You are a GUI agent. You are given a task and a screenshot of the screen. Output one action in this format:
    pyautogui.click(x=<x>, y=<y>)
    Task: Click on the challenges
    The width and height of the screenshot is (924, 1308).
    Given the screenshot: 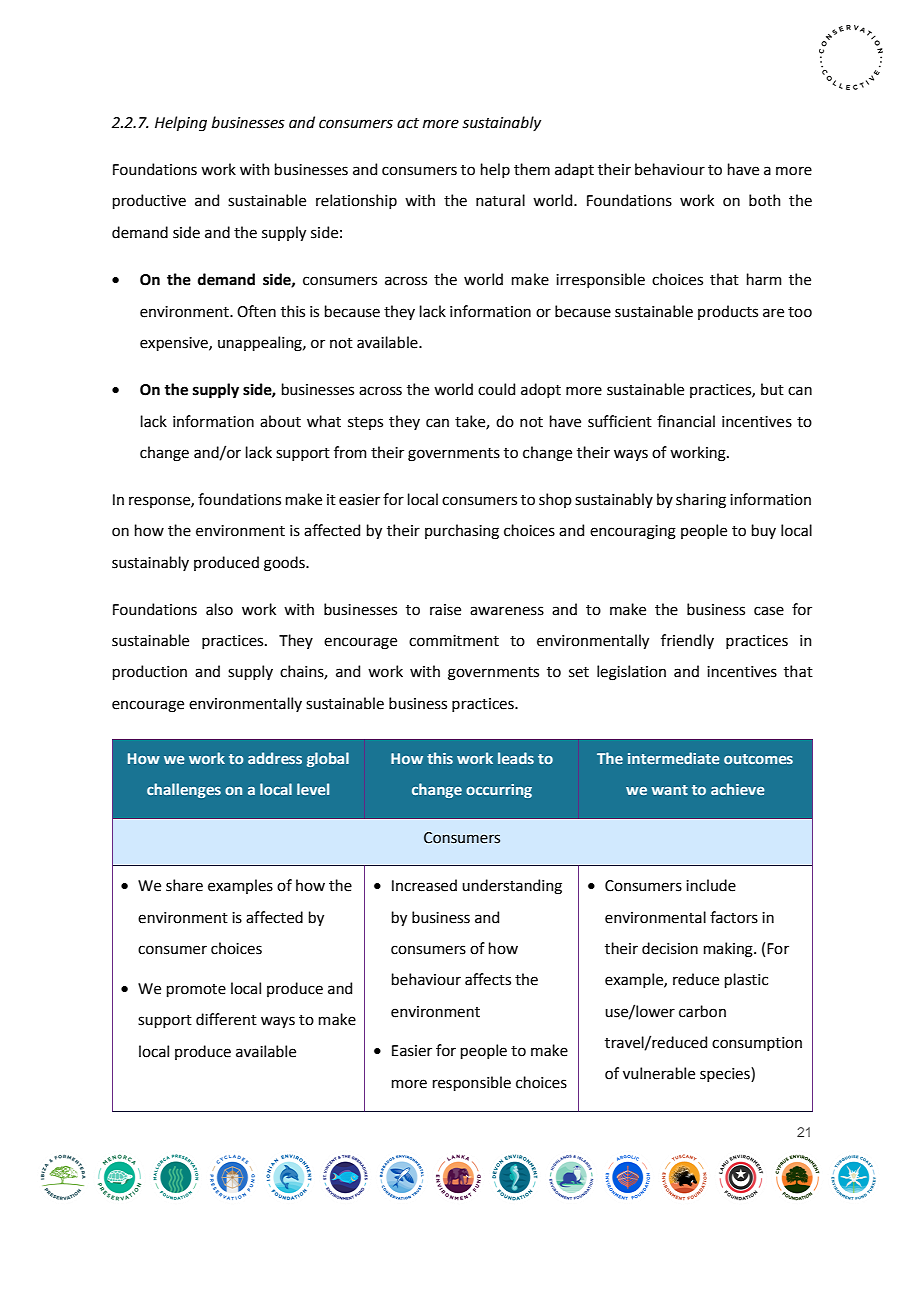 What is the action you would take?
    pyautogui.click(x=184, y=790)
